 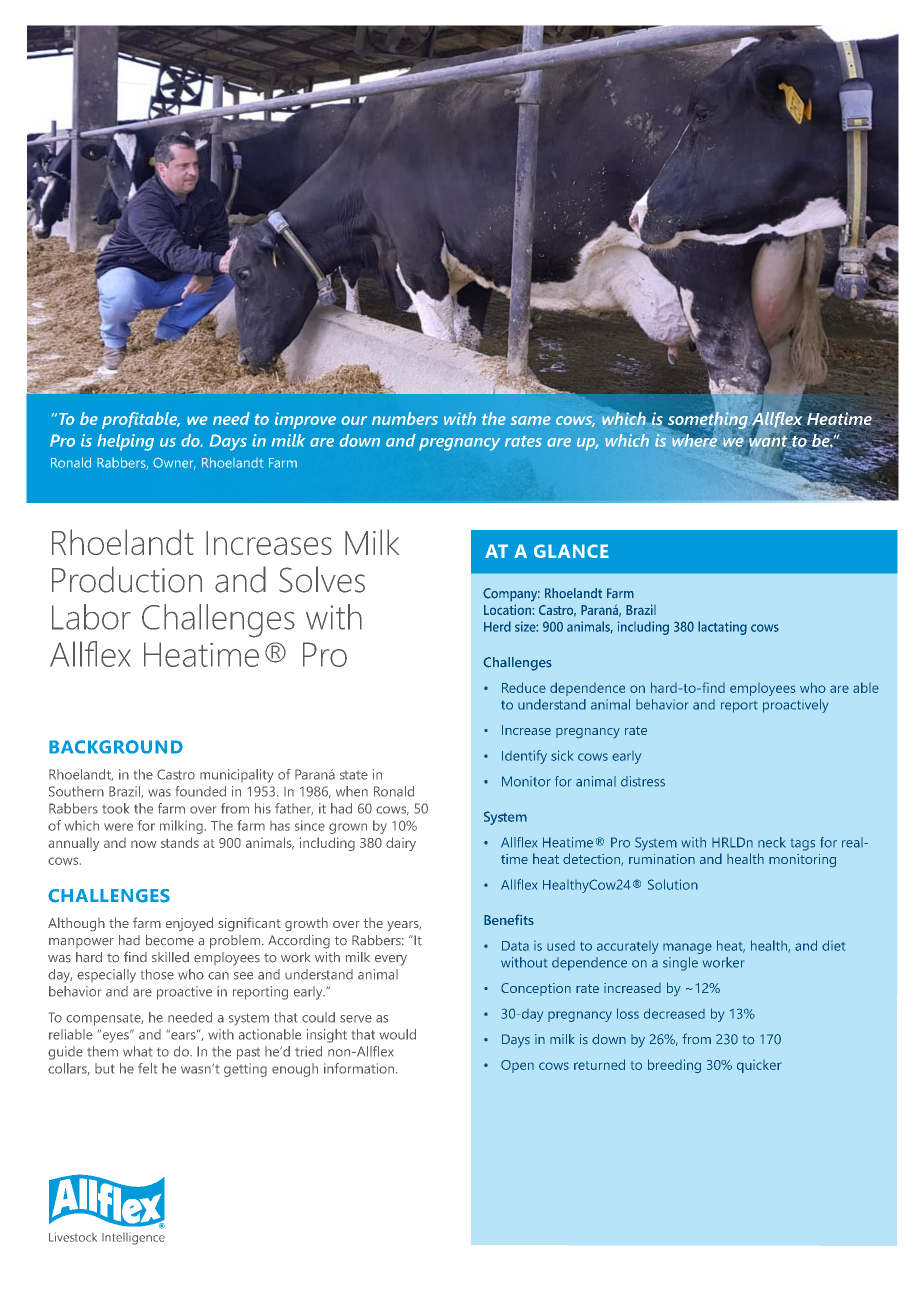 What do you see at coordinates (398, 1034) in the screenshot?
I see `would` at bounding box center [398, 1034].
